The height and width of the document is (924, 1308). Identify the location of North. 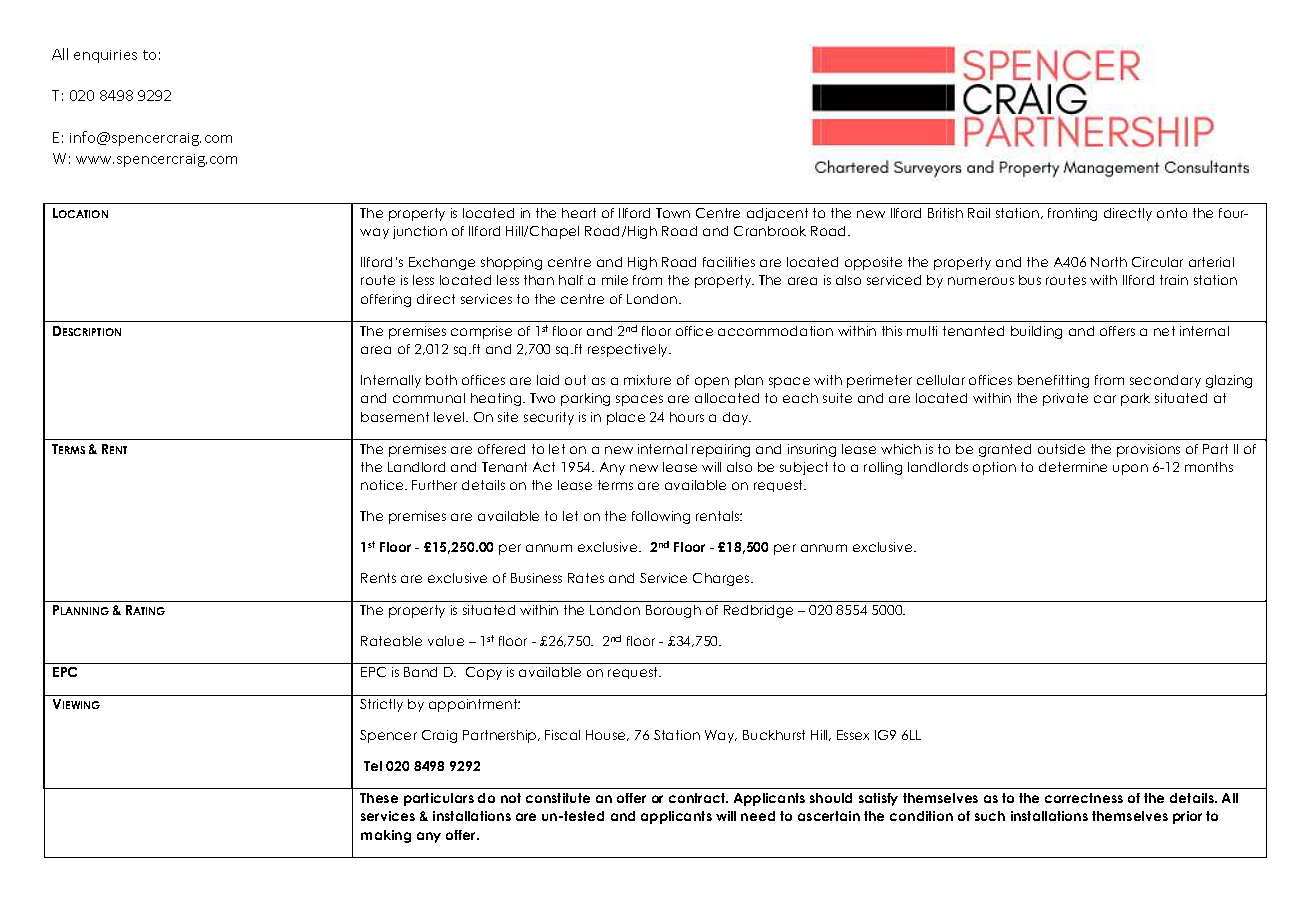
(1109, 262).
